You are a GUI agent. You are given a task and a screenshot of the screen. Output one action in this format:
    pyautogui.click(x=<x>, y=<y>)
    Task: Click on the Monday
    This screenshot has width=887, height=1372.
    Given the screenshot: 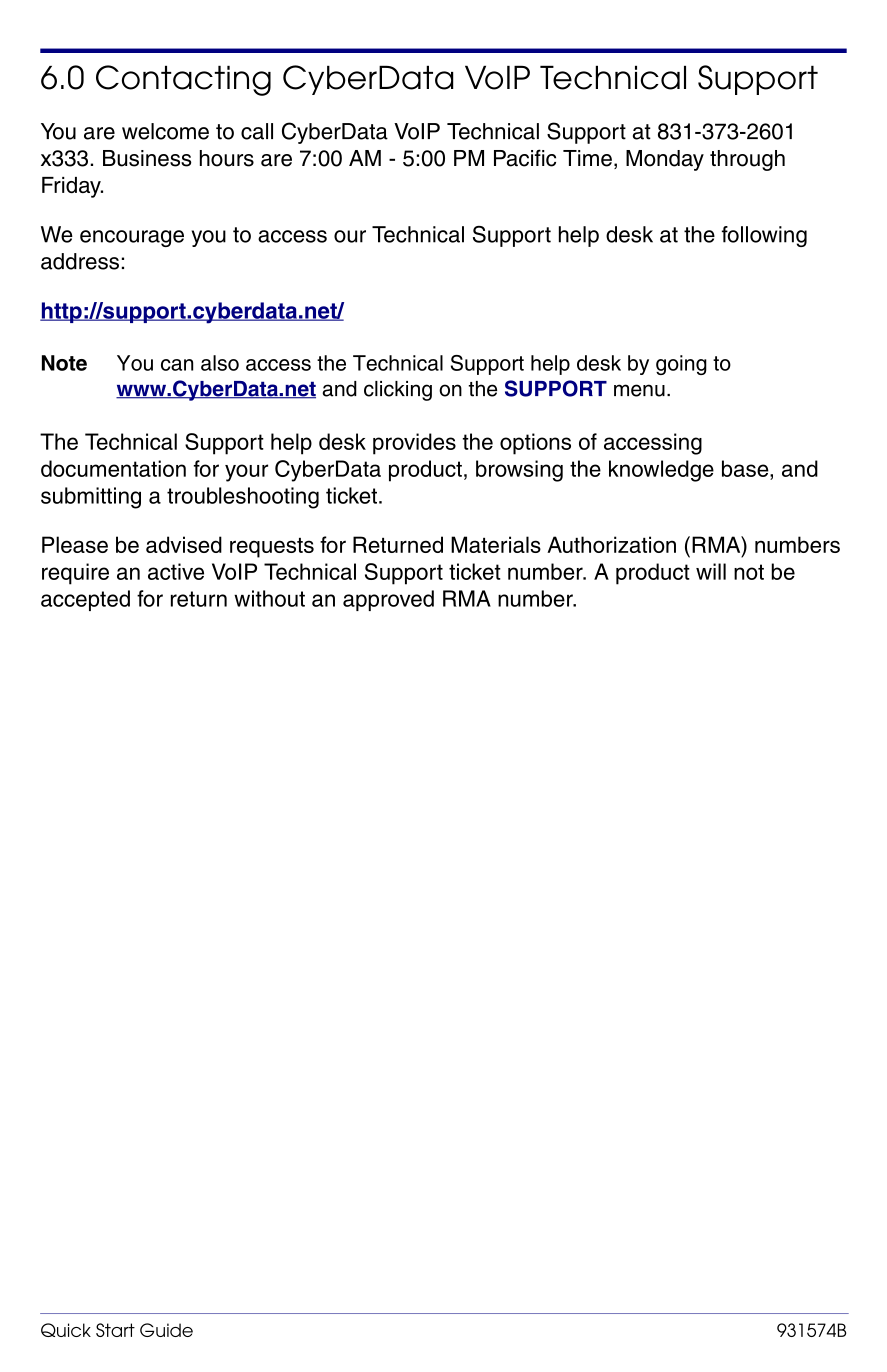 What is the action you would take?
    pyautogui.click(x=665, y=160)
